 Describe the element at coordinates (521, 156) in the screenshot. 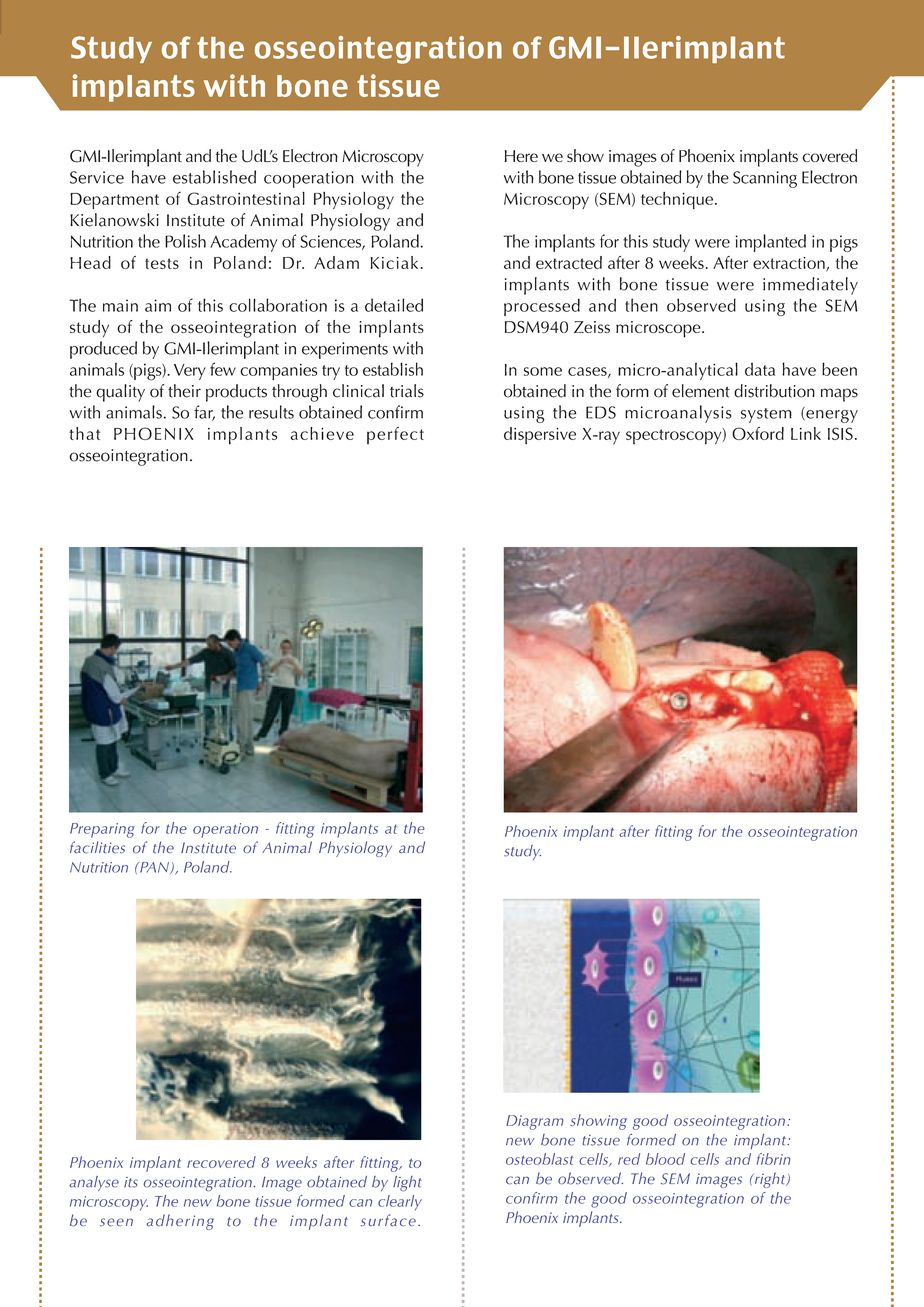

I see `Here` at that location.
